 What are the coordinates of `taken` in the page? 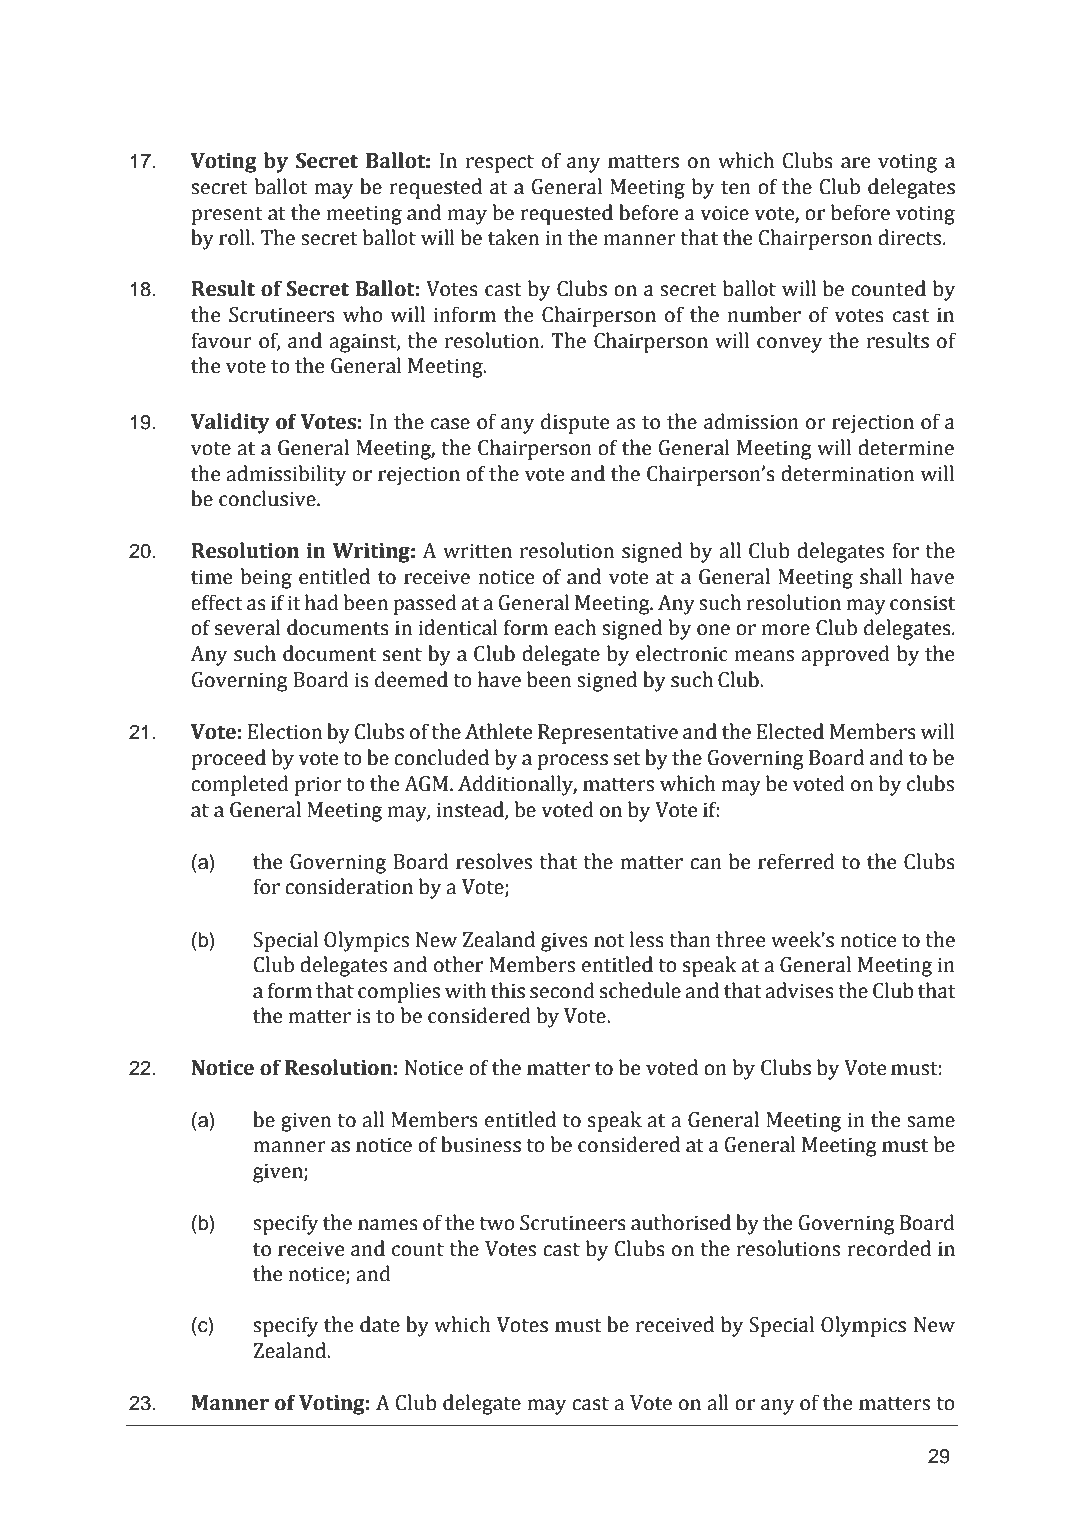 It's located at (513, 237).
